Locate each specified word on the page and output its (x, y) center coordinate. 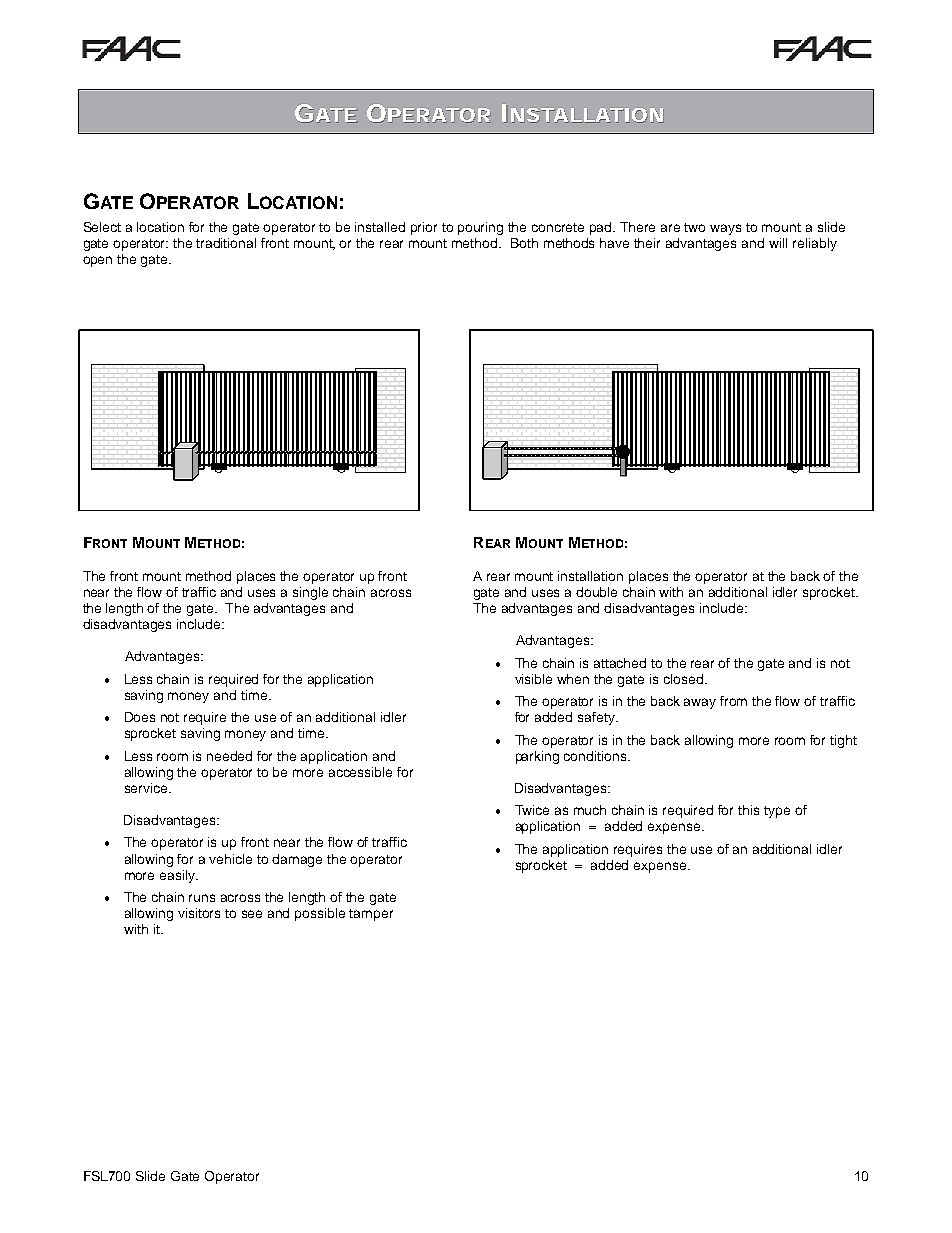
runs (202, 898)
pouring (480, 228)
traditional (226, 243)
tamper (371, 915)
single (310, 593)
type (777, 812)
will (778, 243)
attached (620, 663)
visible (533, 679)
